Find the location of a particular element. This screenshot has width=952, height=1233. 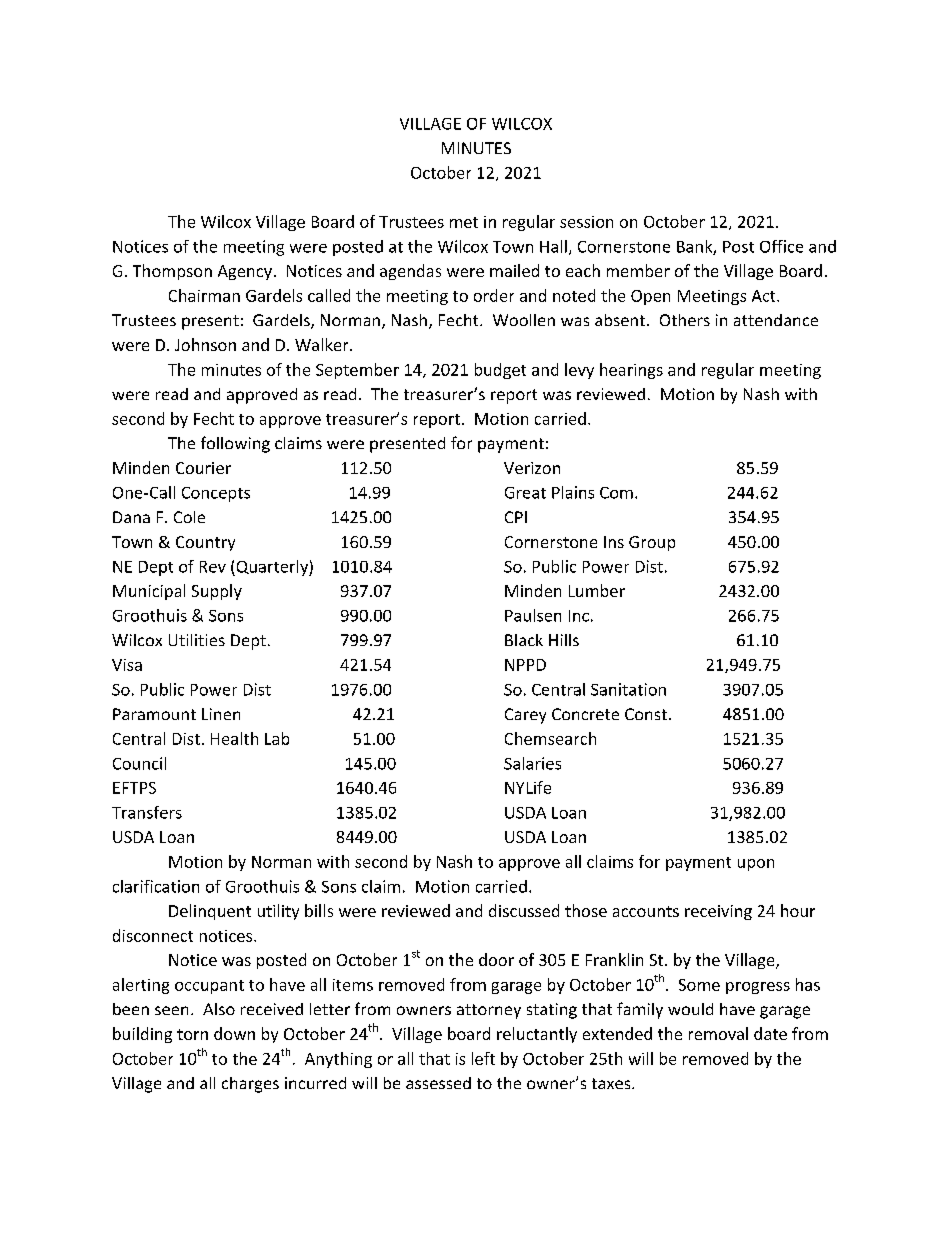

Sanitation is located at coordinates (628, 689).
